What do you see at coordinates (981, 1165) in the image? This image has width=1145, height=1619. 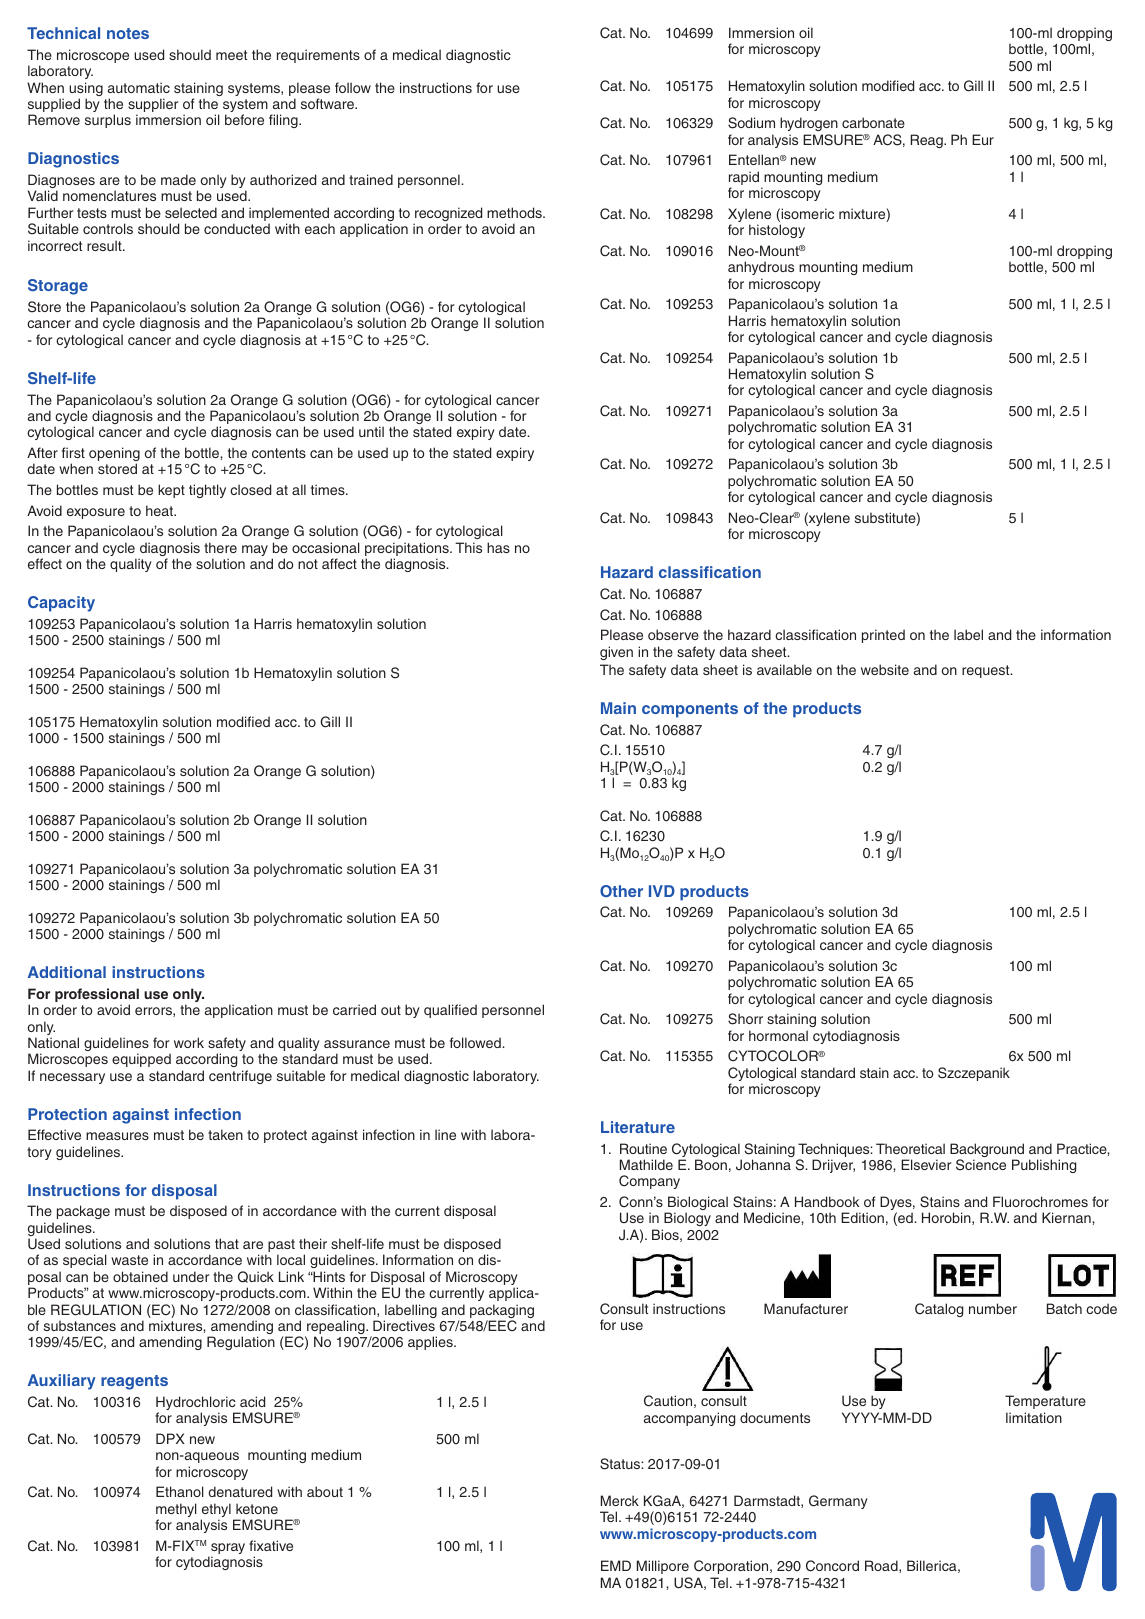 I see `Science` at bounding box center [981, 1165].
